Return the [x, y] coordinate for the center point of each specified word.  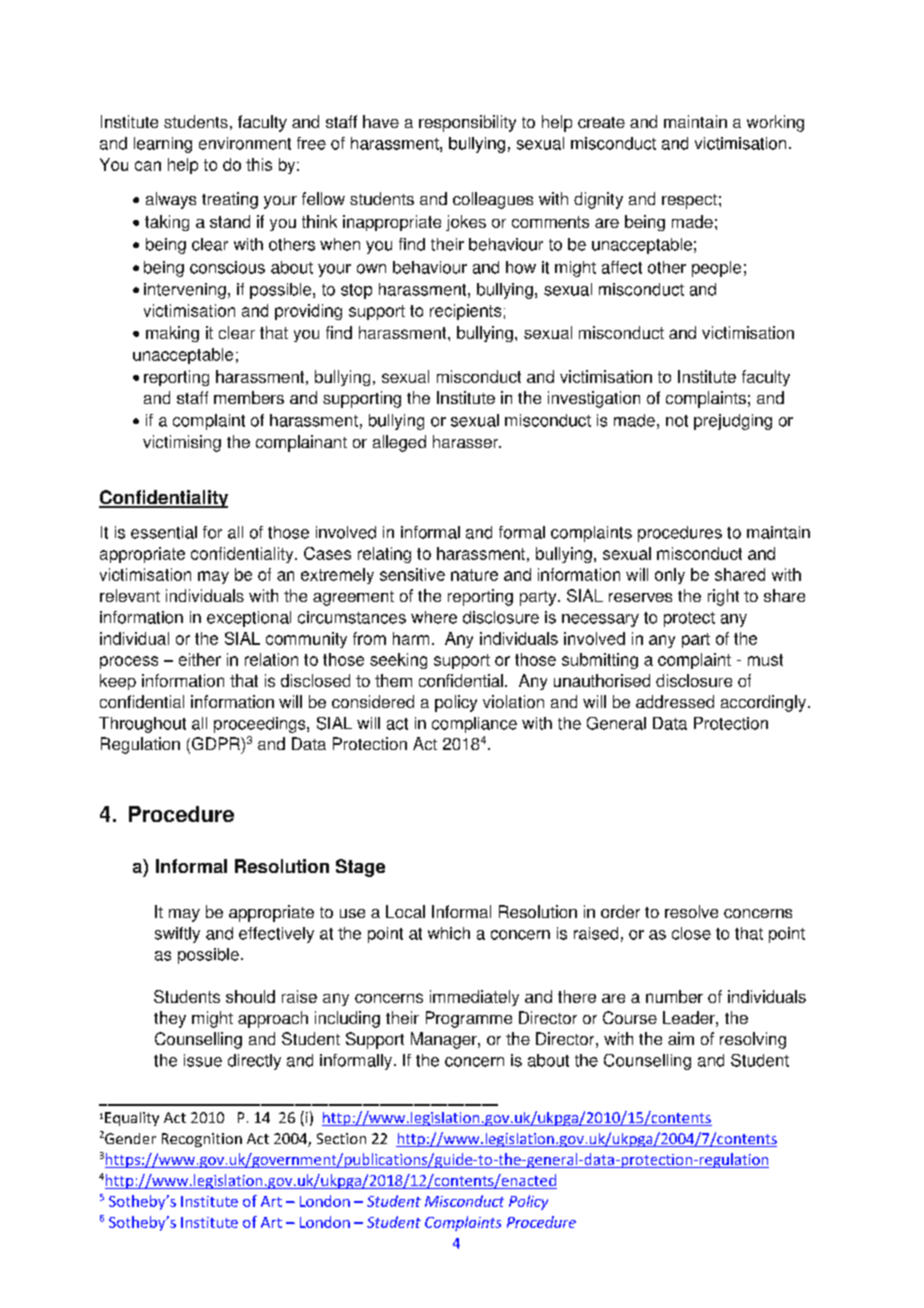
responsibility [467, 123]
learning [163, 145]
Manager [445, 1040]
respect [689, 201]
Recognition [202, 1140]
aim [681, 1038]
